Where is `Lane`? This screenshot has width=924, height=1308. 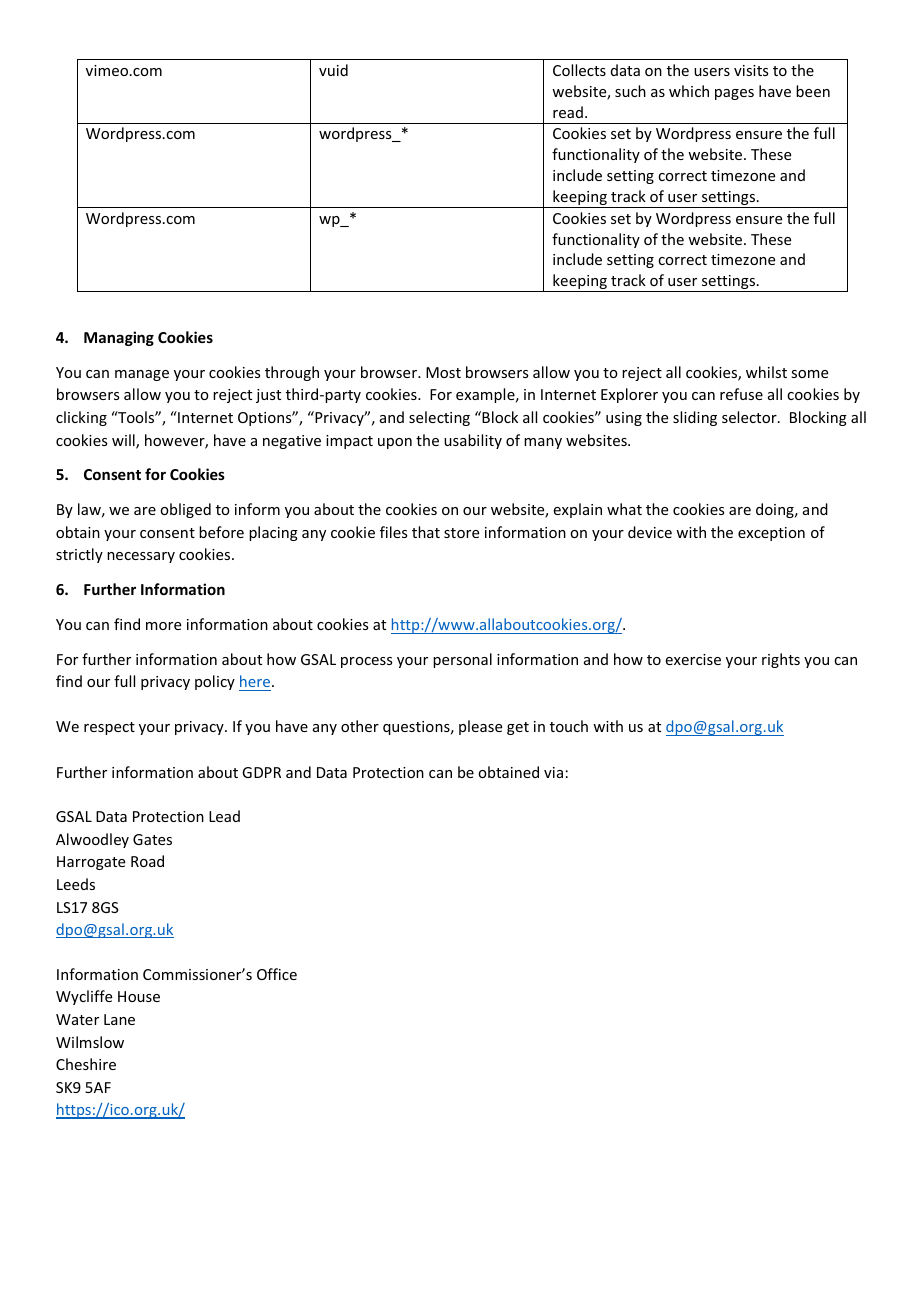
Lane is located at coordinates (119, 1019).
